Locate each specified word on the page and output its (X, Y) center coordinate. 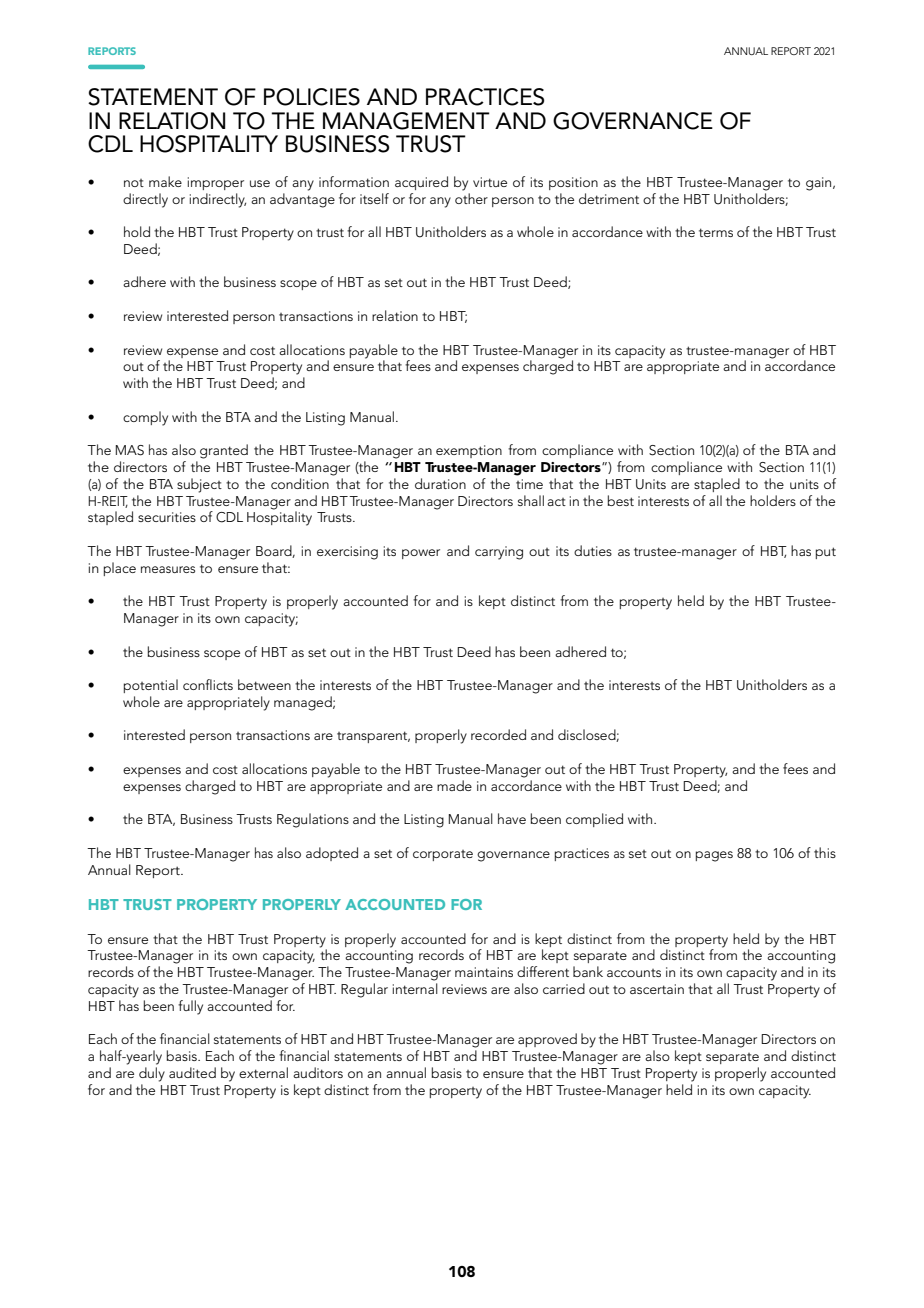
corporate (443, 855)
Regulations (313, 820)
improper (216, 183)
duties (593, 550)
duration (440, 483)
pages (714, 856)
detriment (609, 198)
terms (716, 232)
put (826, 553)
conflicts (208, 684)
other (471, 197)
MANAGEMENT (406, 121)
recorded (498, 734)
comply (145, 418)
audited (192, 1072)
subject (199, 485)
